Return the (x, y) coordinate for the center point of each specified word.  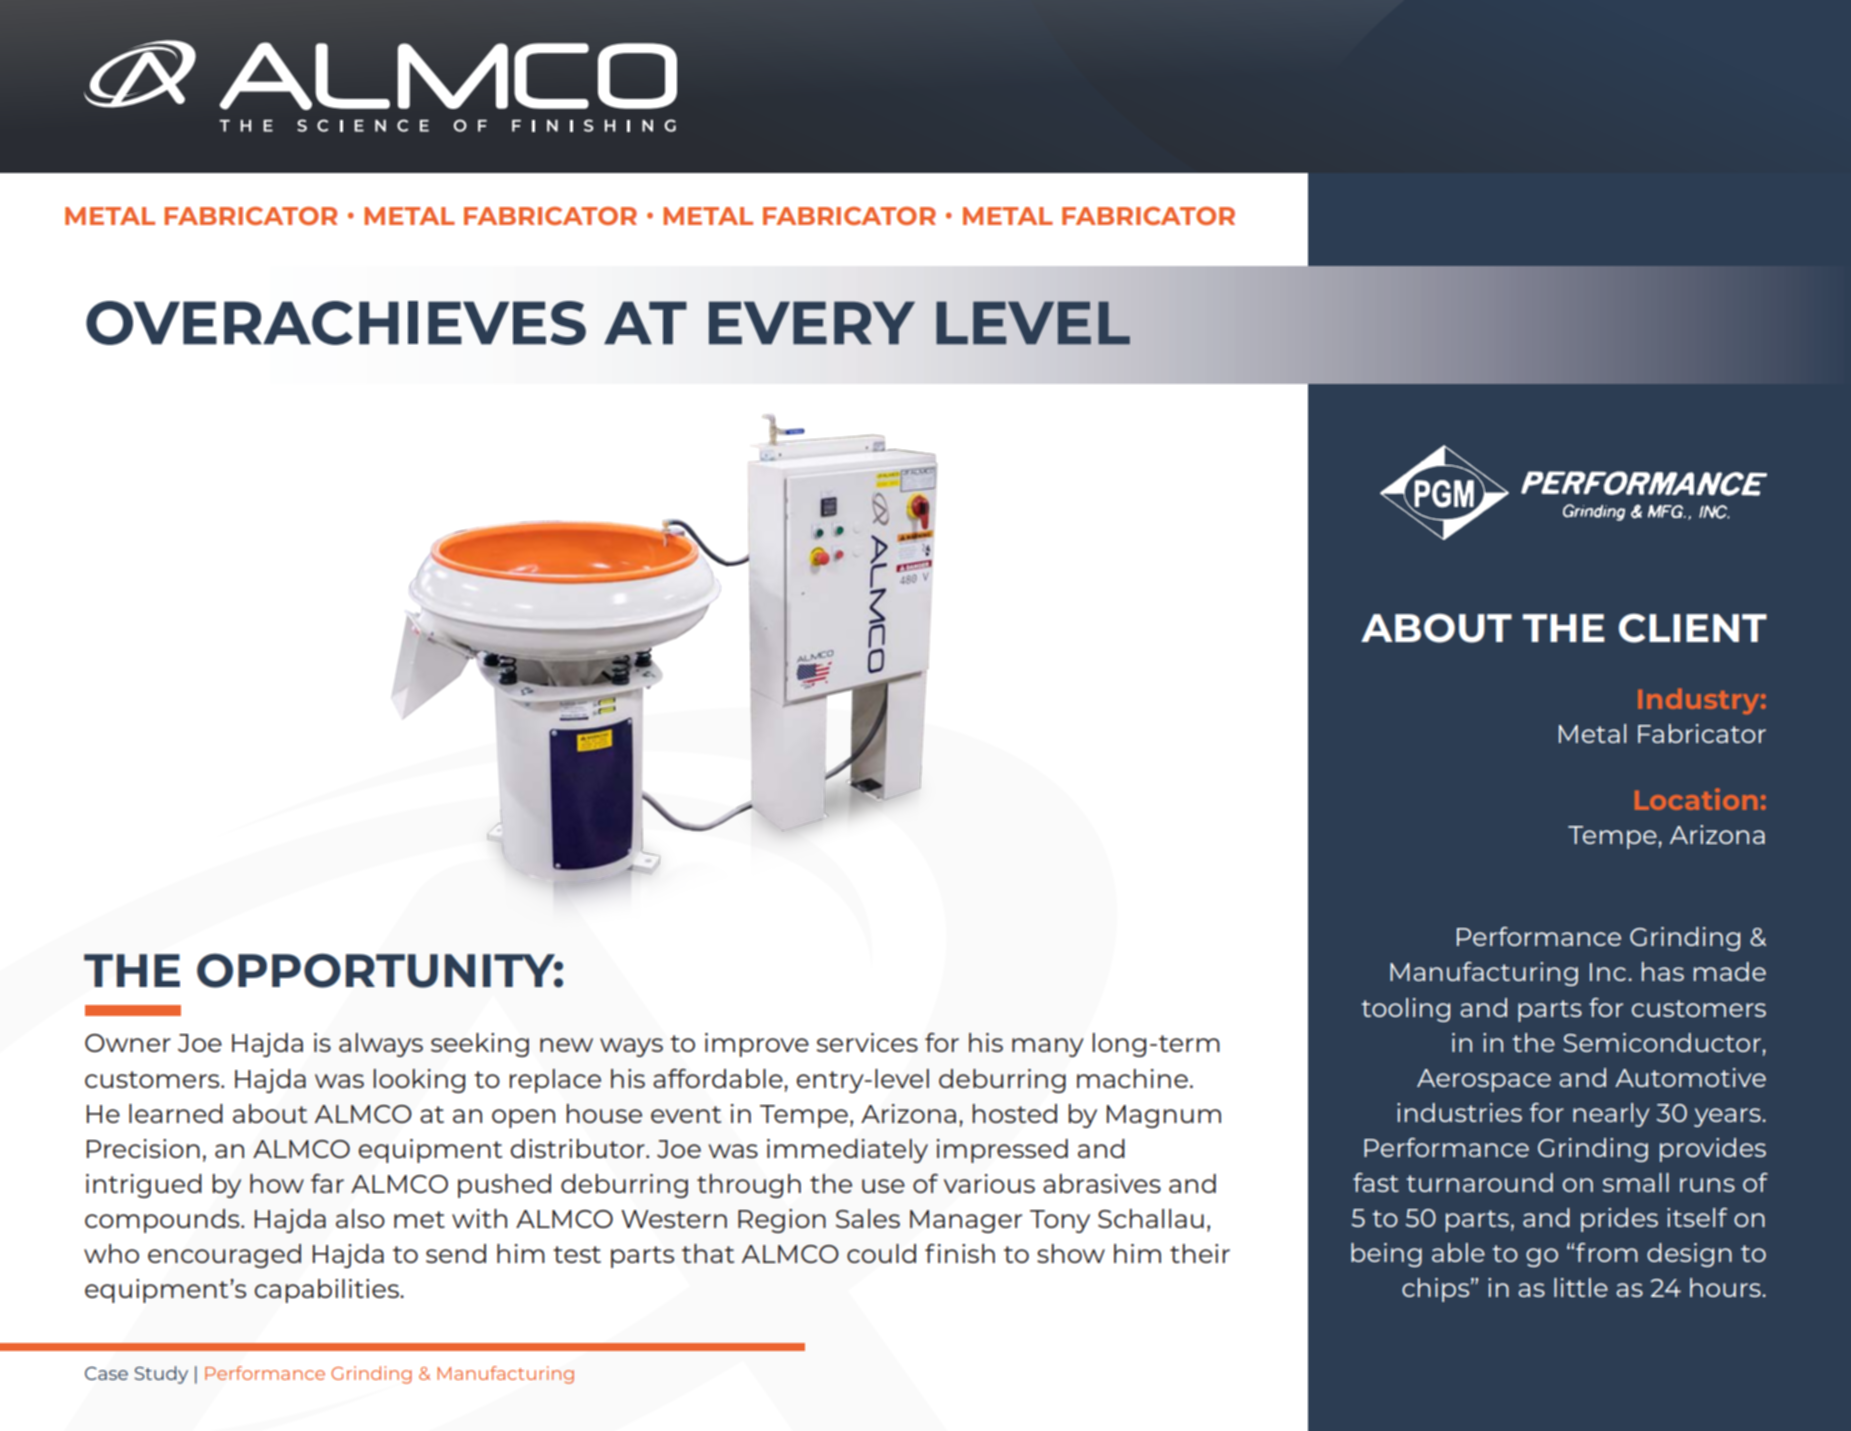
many (1048, 1047)
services (867, 1042)
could (881, 1253)
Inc (1608, 972)
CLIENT (1693, 628)
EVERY (812, 322)
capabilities (327, 1291)
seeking (480, 1045)
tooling (1405, 1010)
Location (1696, 799)
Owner (128, 1043)
